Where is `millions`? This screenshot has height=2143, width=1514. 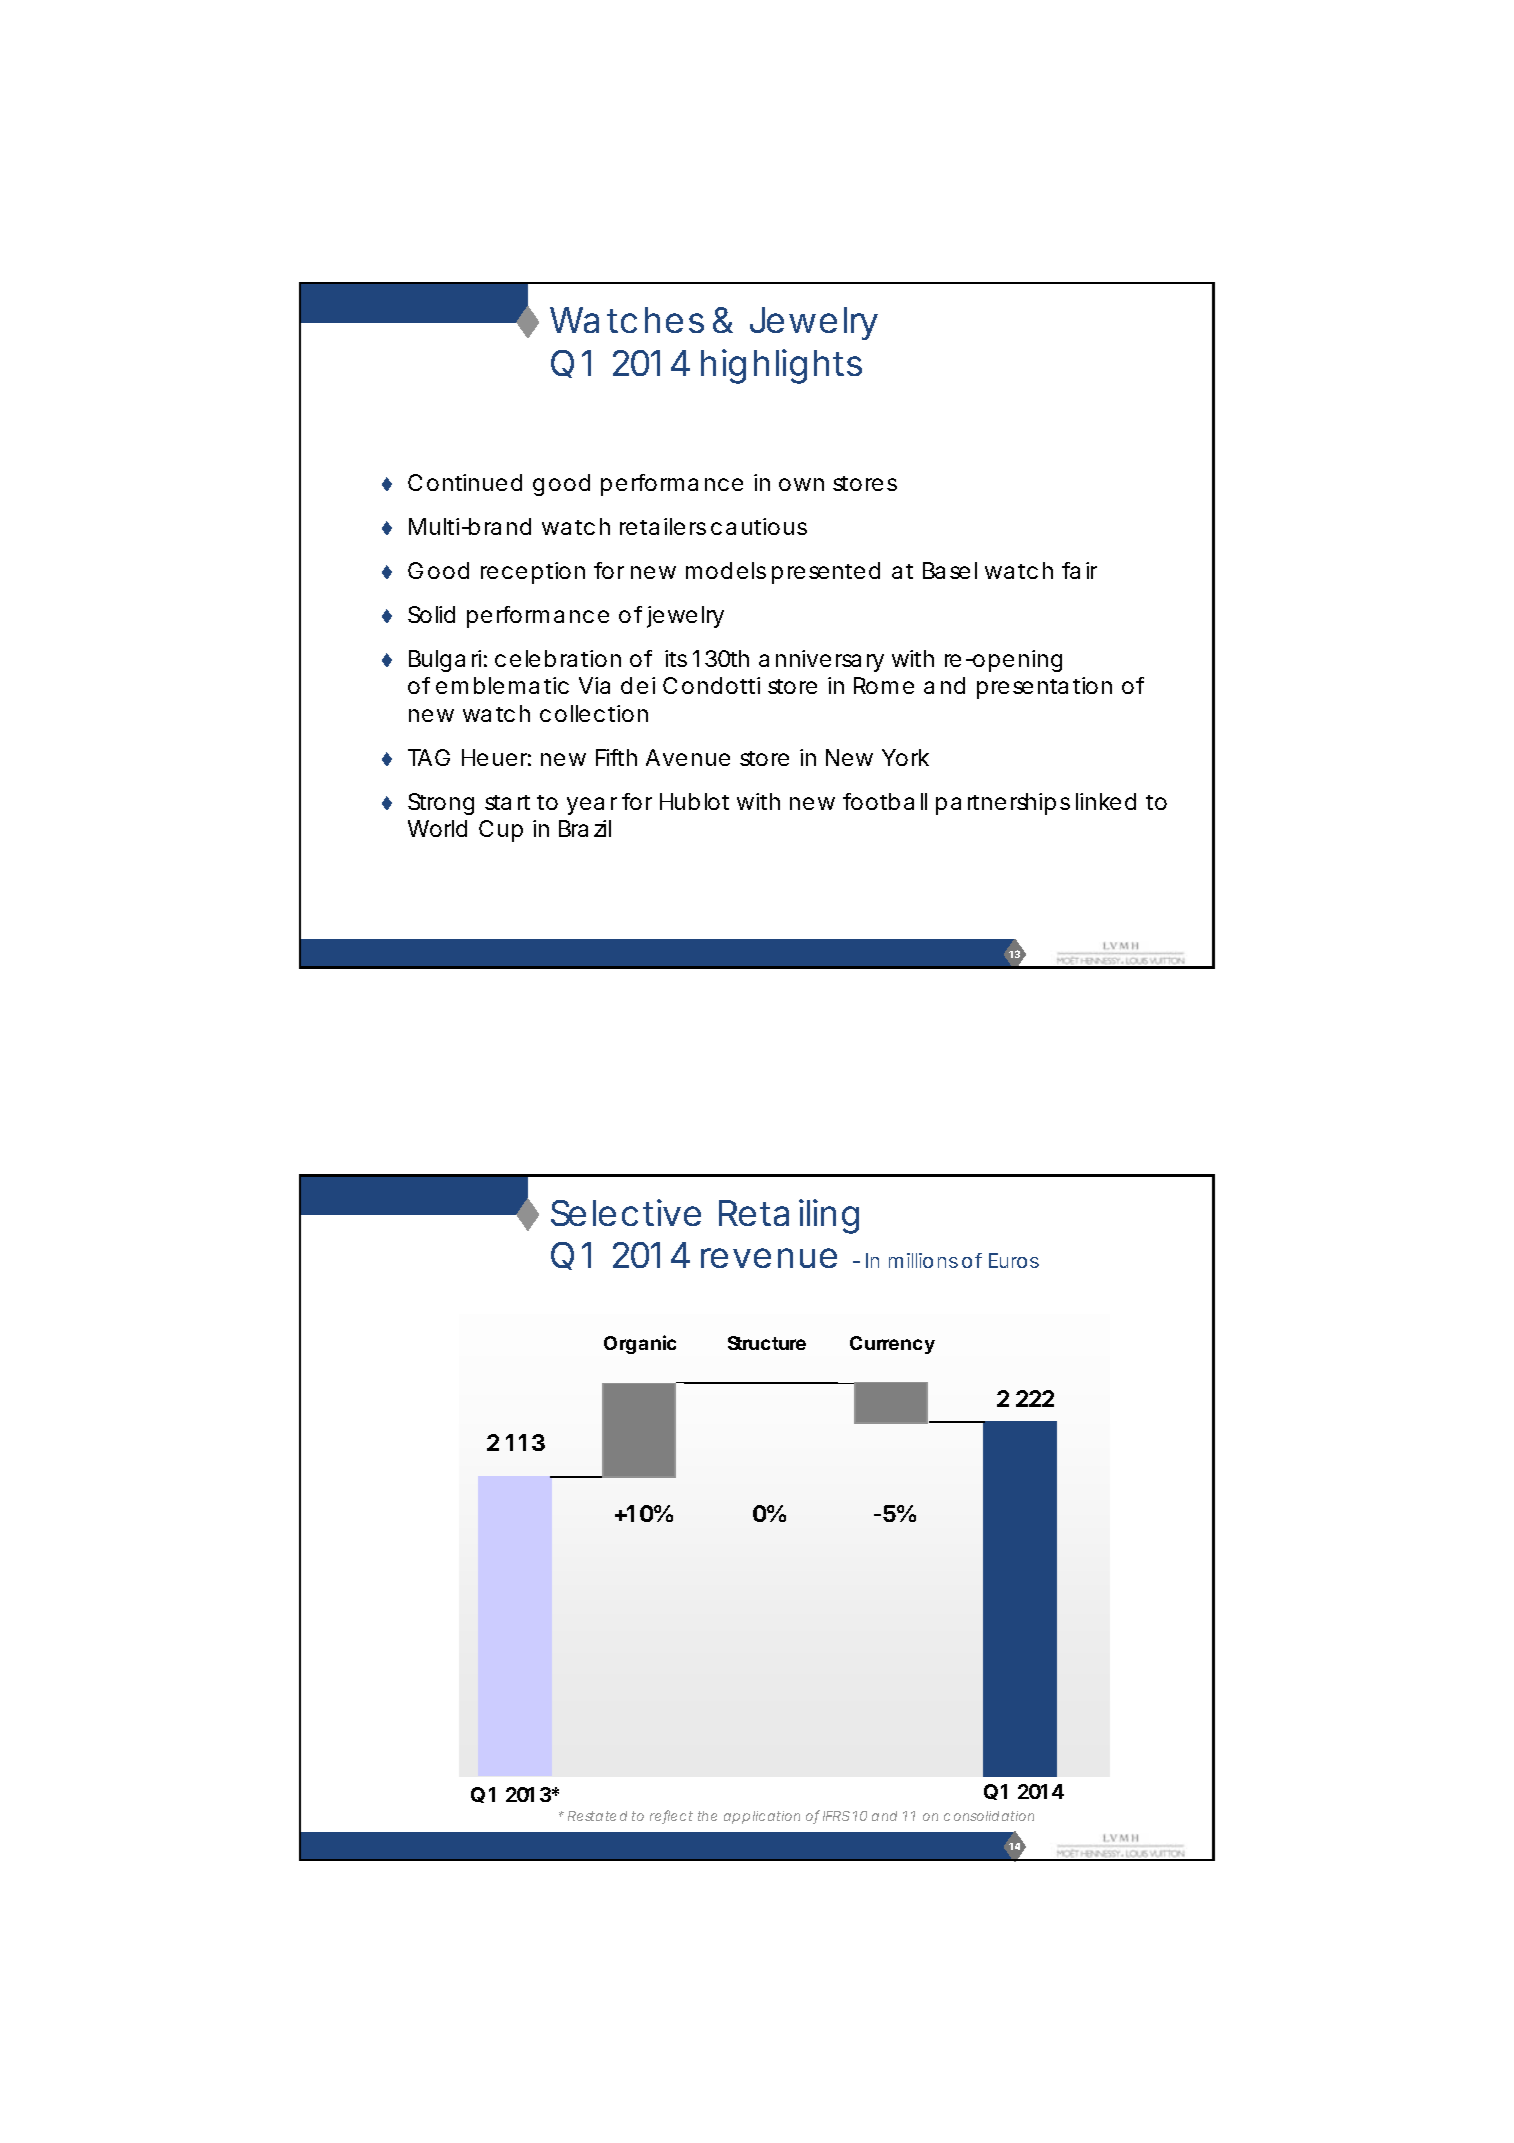
millions is located at coordinates (923, 1260).
